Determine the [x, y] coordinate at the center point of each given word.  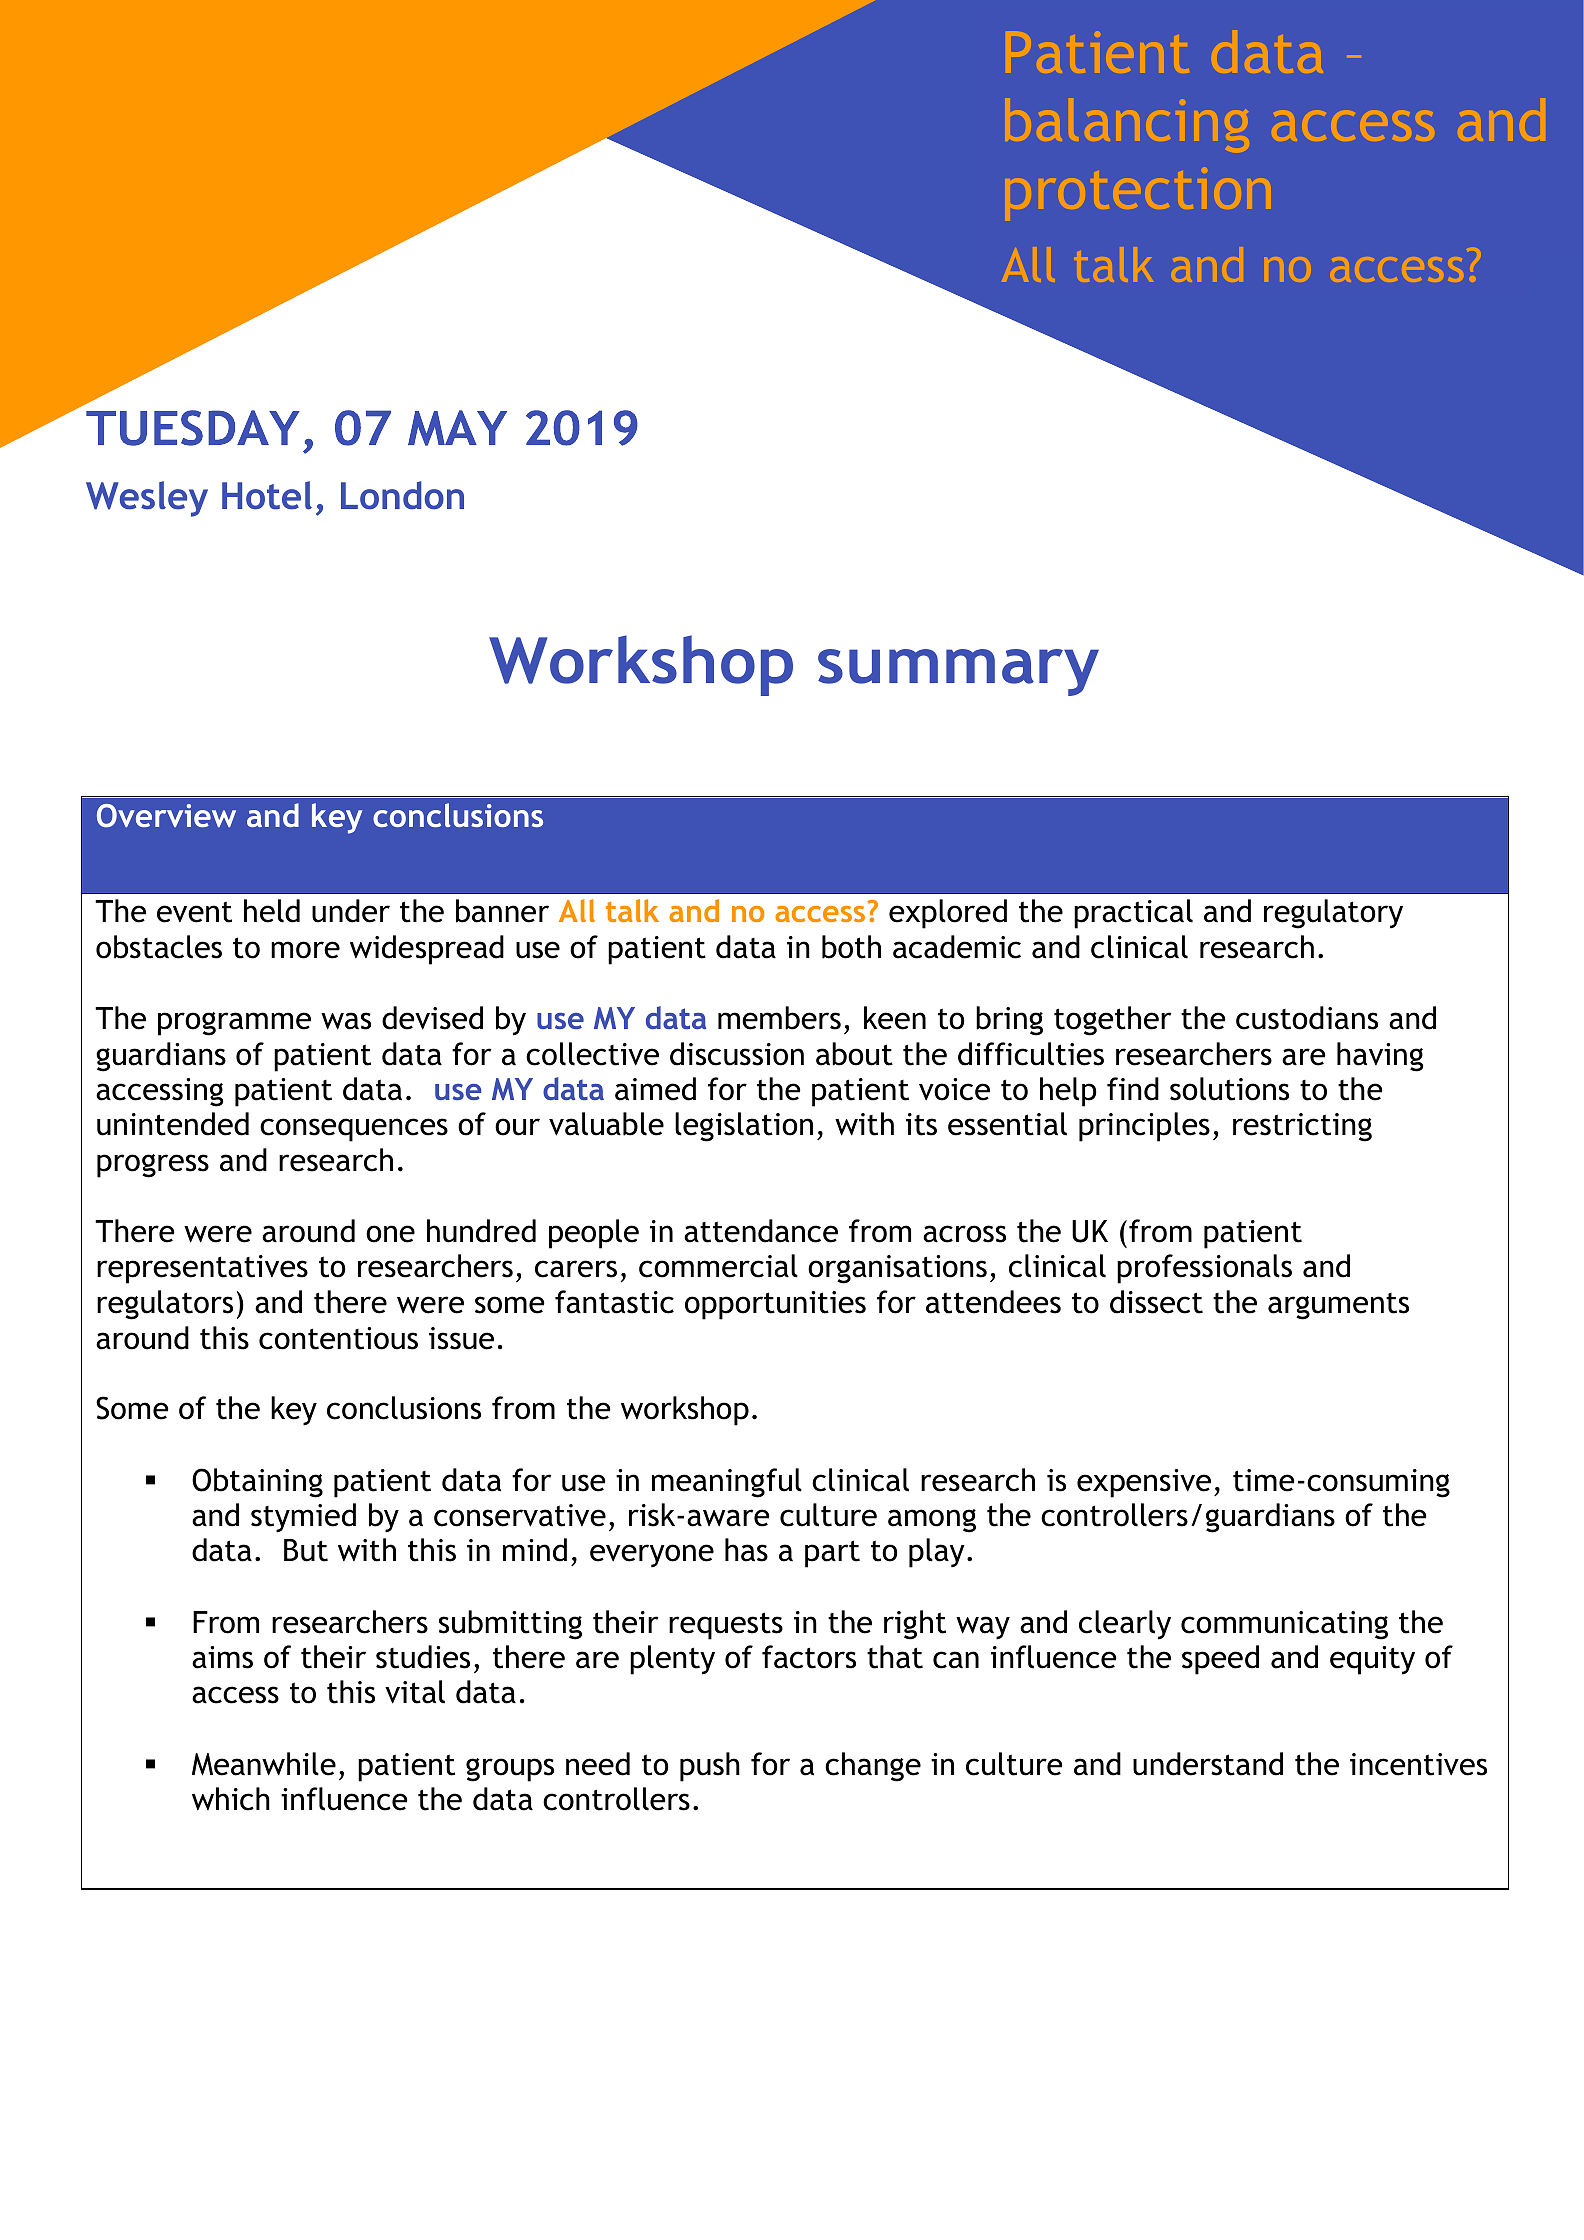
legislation [744, 1127]
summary [958, 672]
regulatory [1333, 914]
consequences [354, 1130]
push [710, 1767]
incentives [1418, 1764]
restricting [1302, 1127]
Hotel [267, 495]
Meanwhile [264, 1764]
